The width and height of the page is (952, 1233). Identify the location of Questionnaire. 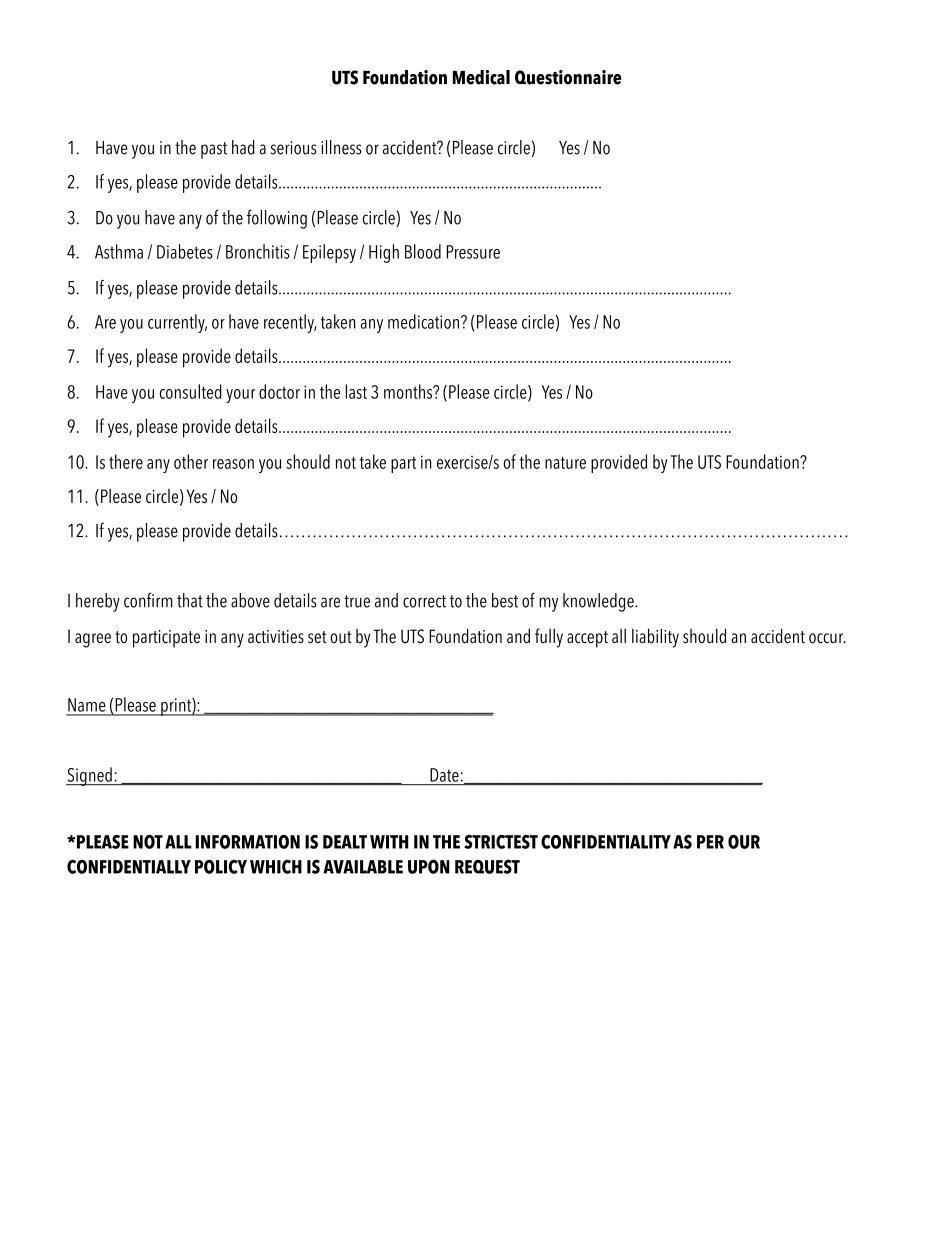
(568, 77).
